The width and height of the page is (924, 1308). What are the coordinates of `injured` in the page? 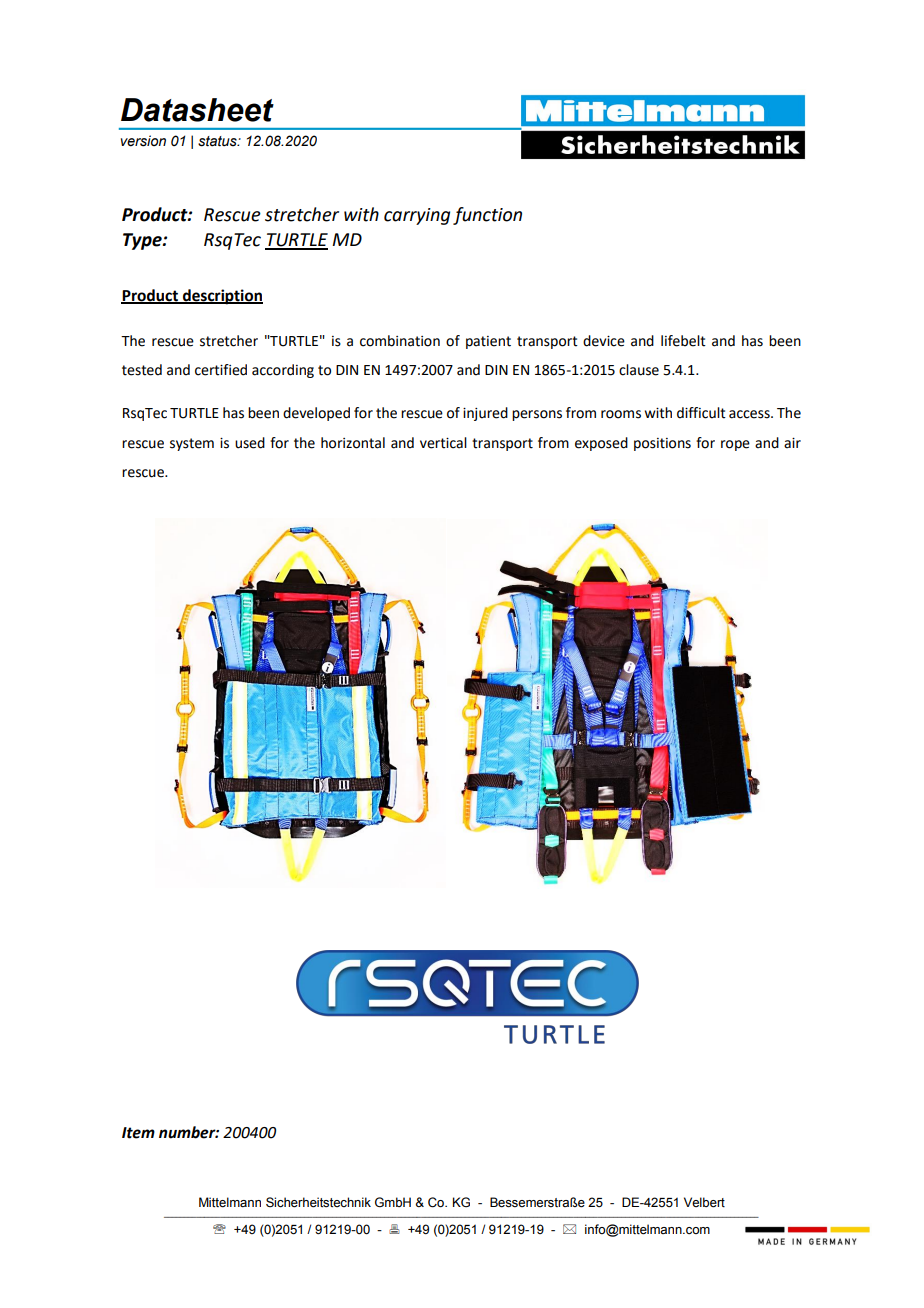 It's located at (485, 414).
